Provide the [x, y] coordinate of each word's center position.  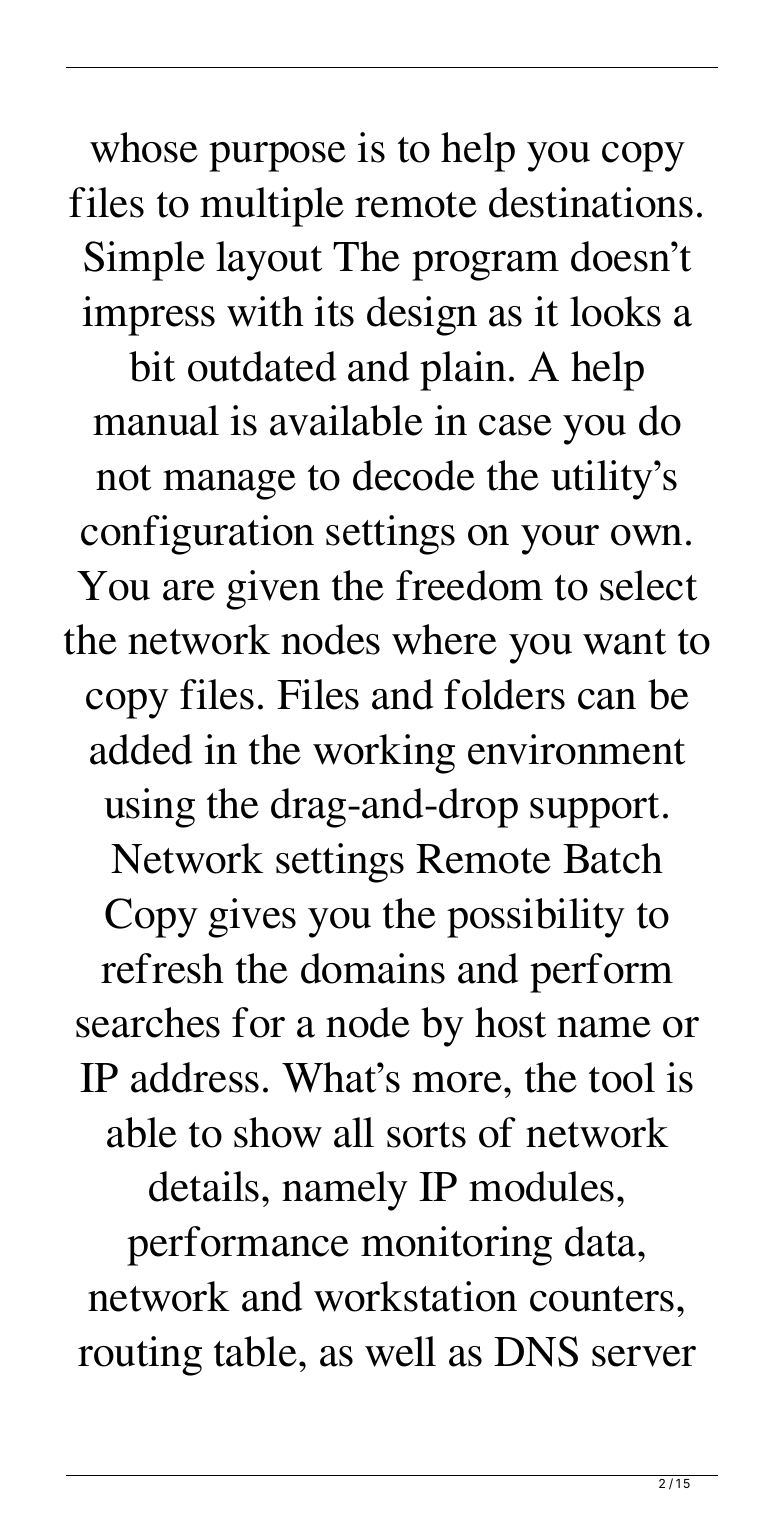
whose [144, 147]
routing [140, 1356]
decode [414, 475]
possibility [536, 918]
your [560, 540]
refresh [162, 968]
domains [373, 968]
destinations [591, 202]
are [189, 590]
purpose [277, 157]
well [400, 1351]
